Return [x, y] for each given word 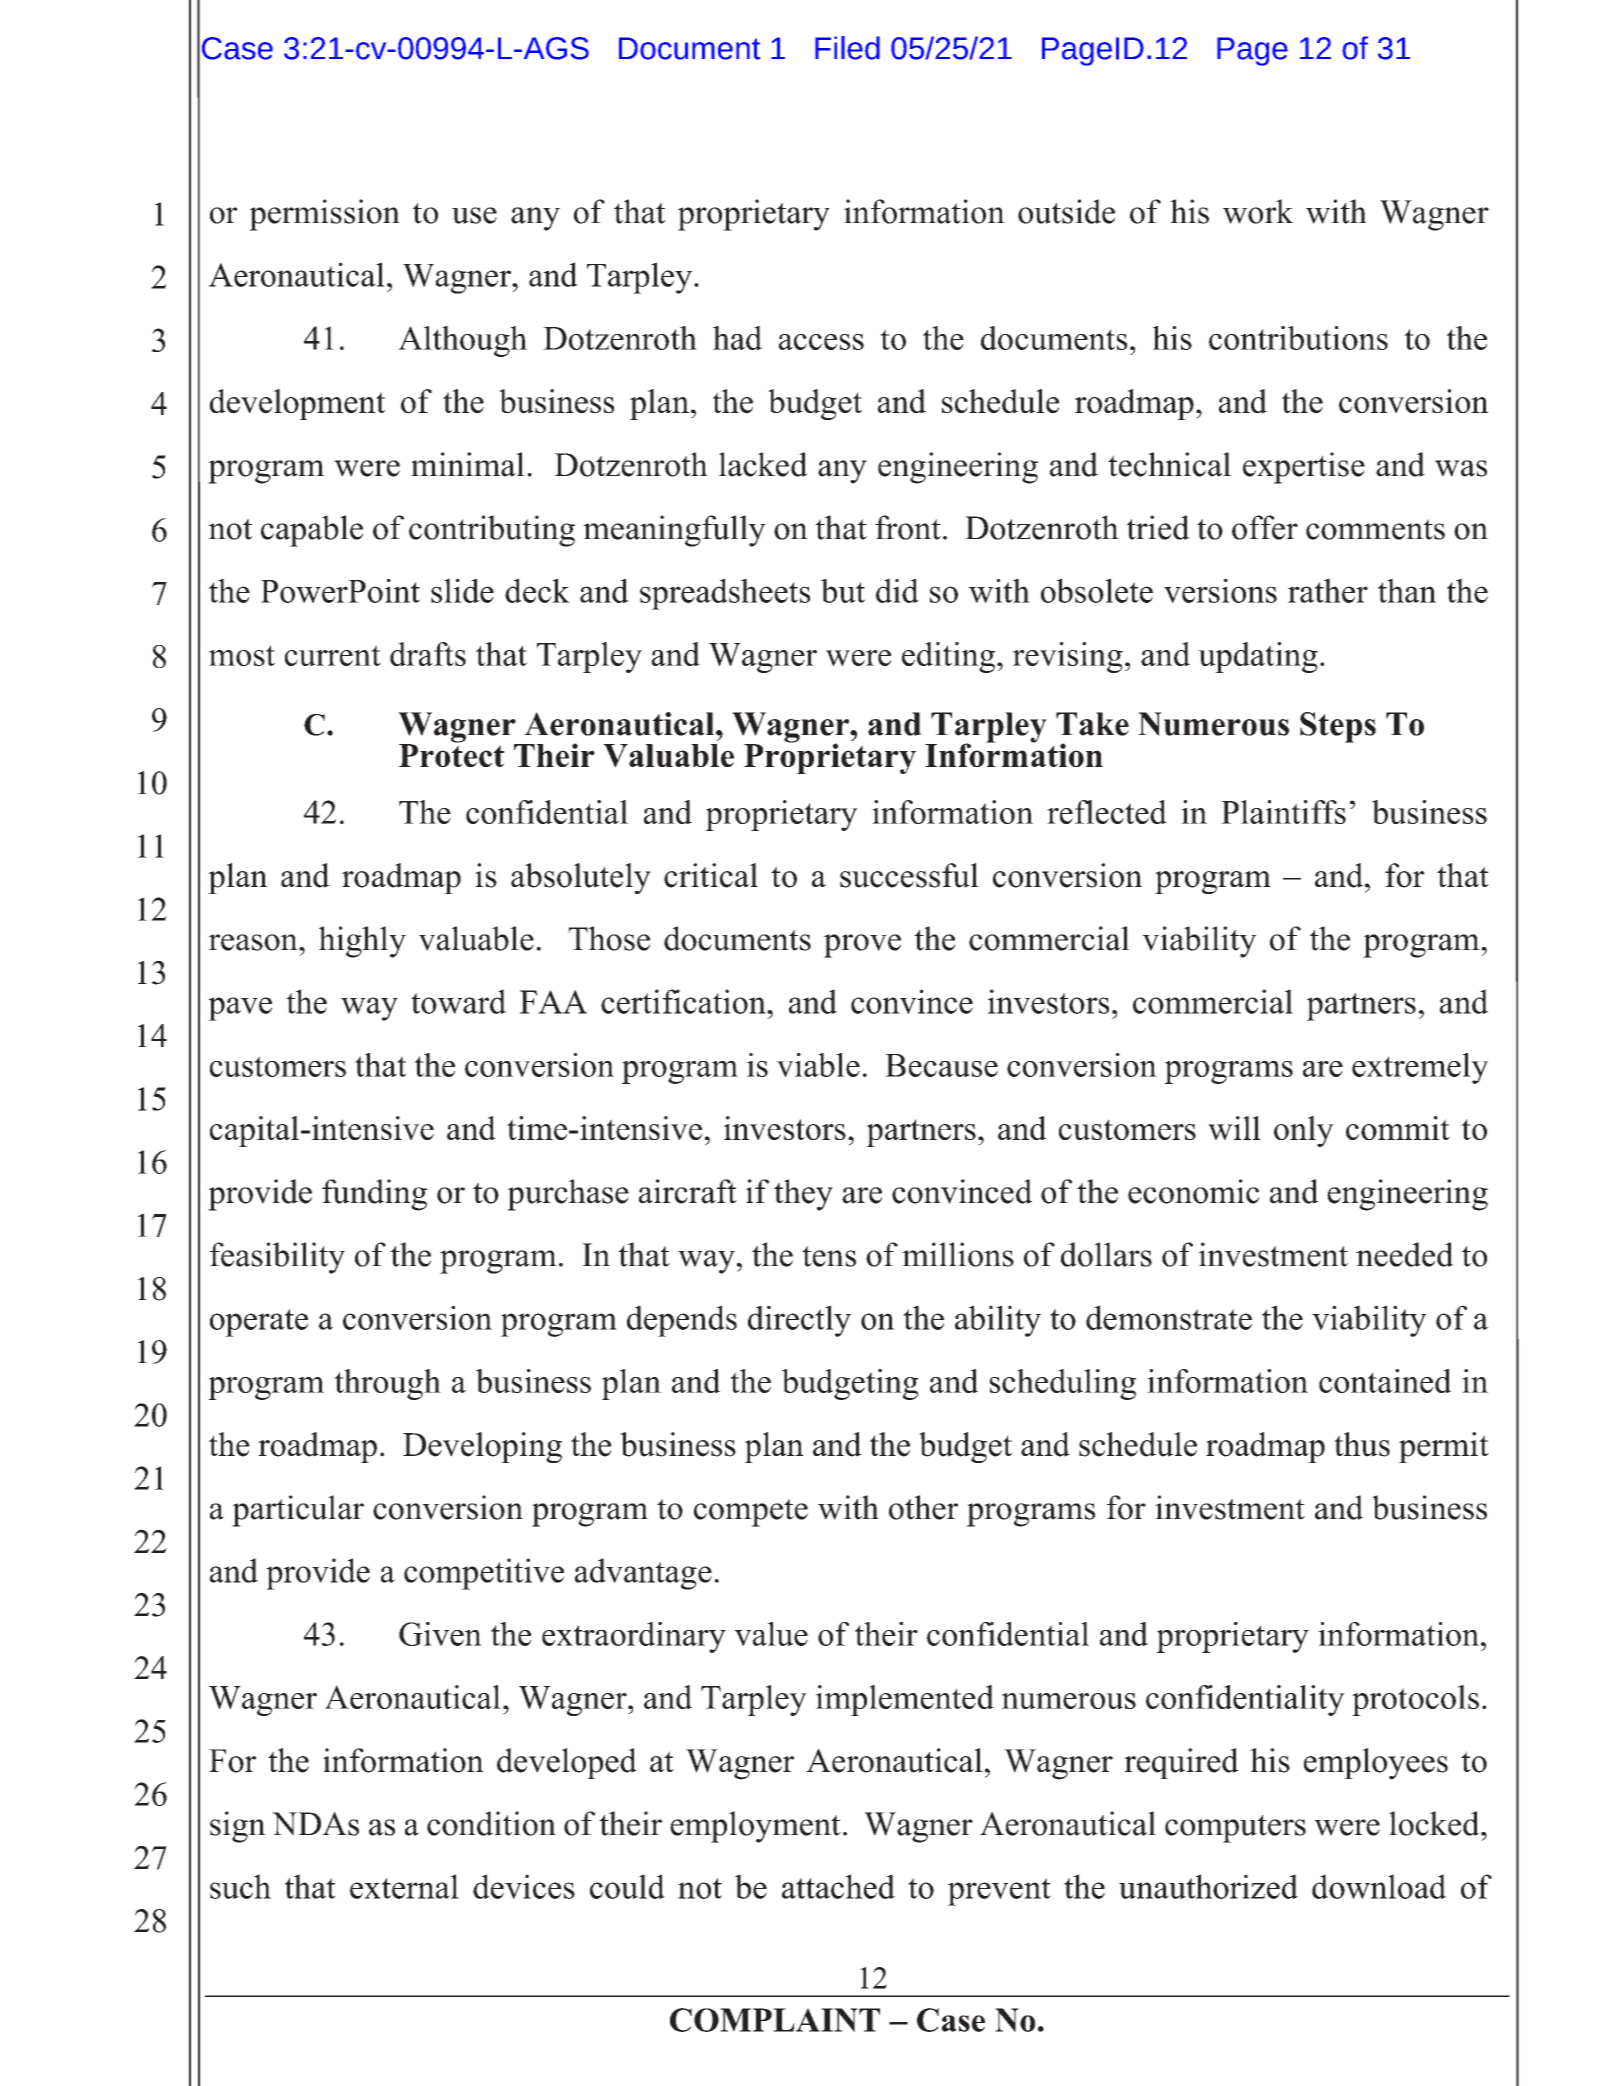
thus [1362, 1444]
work [1258, 211]
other [923, 1507]
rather [1328, 590]
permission [324, 215]
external [404, 1886]
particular [298, 1511]
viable [818, 1065]
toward [458, 1001]
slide [462, 590]
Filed [847, 48]
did [897, 590]
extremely [1420, 1068]
